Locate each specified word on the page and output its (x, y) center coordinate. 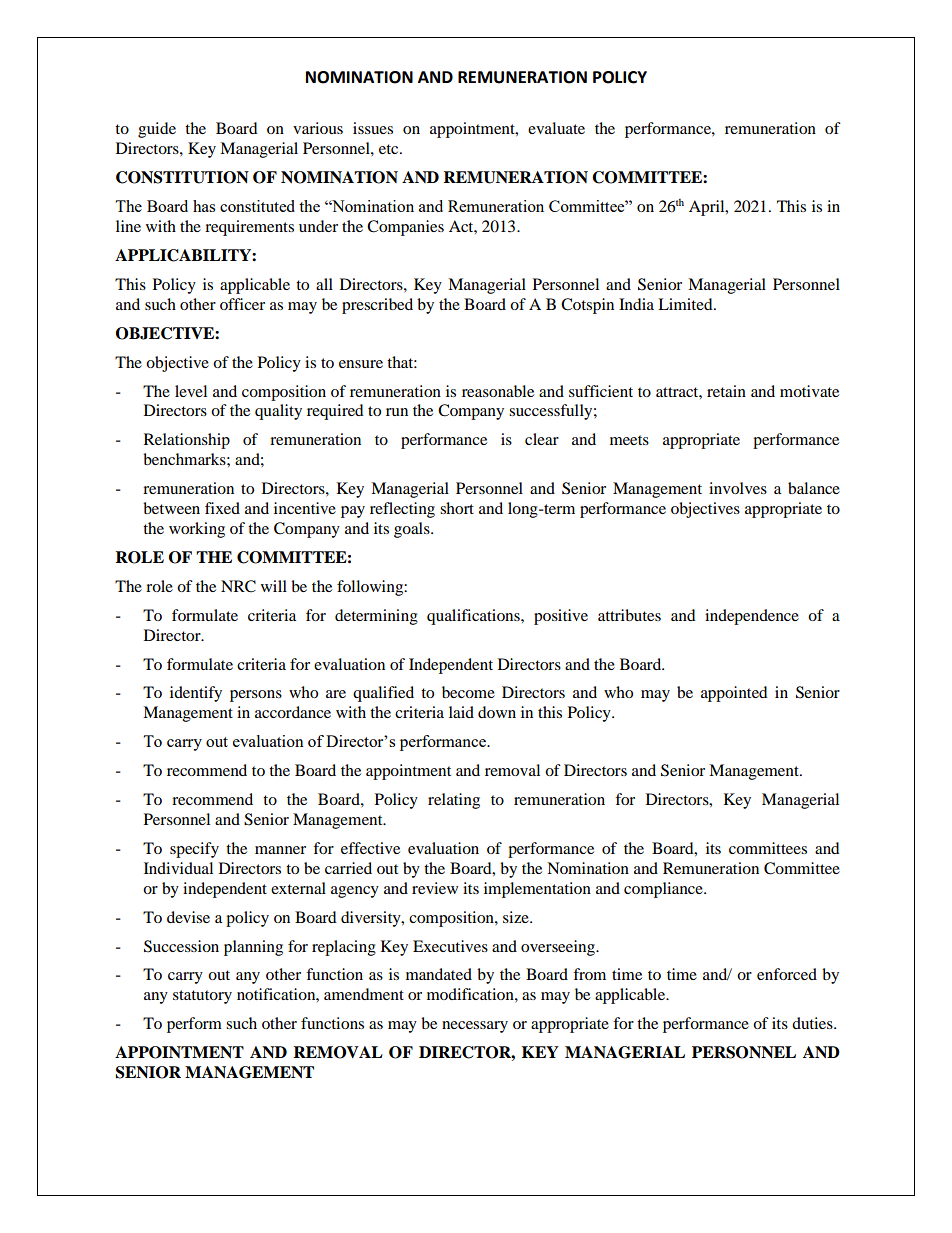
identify (196, 694)
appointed (734, 694)
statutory (202, 997)
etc (390, 149)
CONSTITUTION (182, 177)
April (708, 208)
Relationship (187, 441)
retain (726, 391)
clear (542, 439)
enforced (787, 974)
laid (461, 712)
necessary (475, 1027)
